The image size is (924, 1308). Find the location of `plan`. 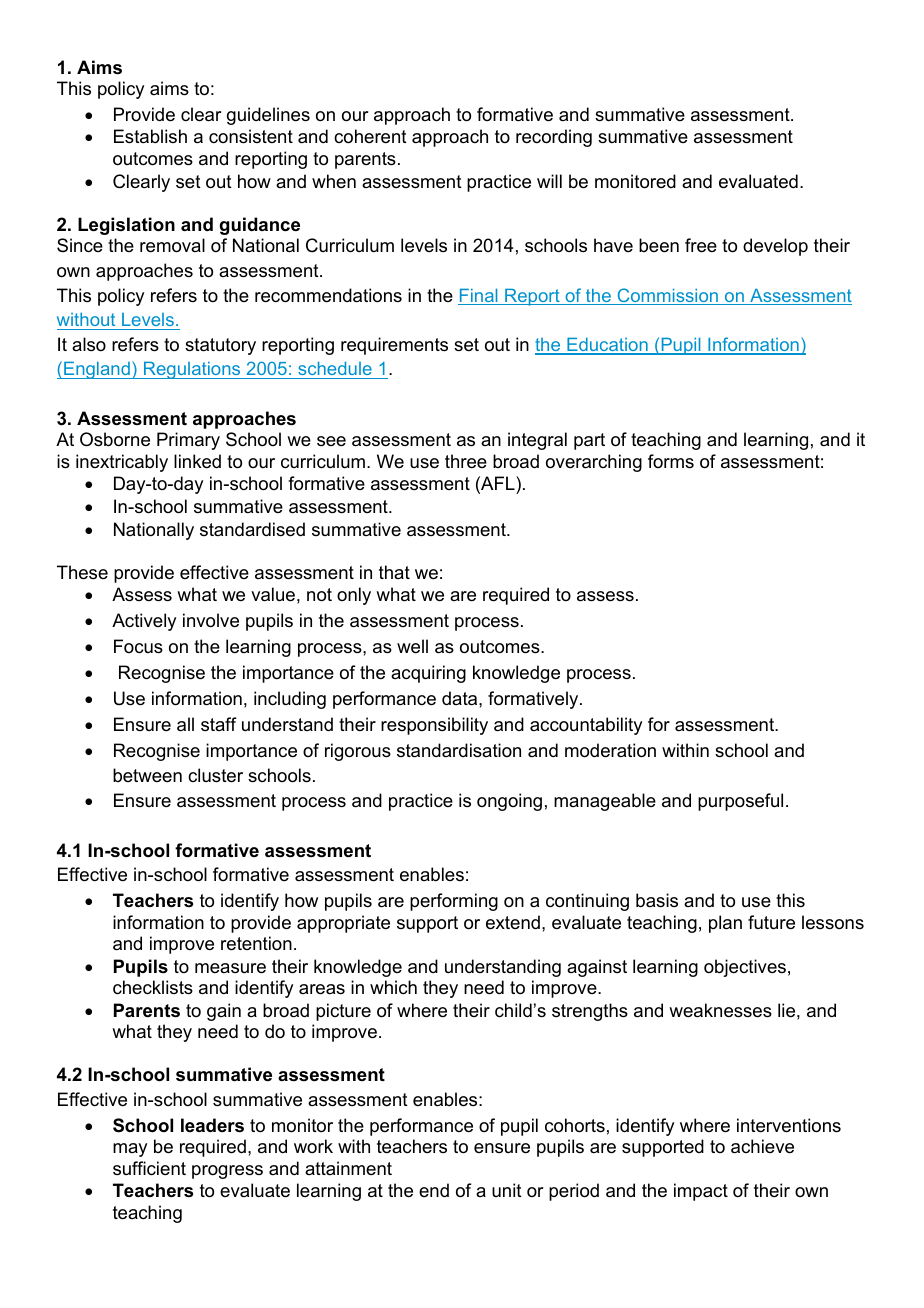

plan is located at coordinates (725, 924).
